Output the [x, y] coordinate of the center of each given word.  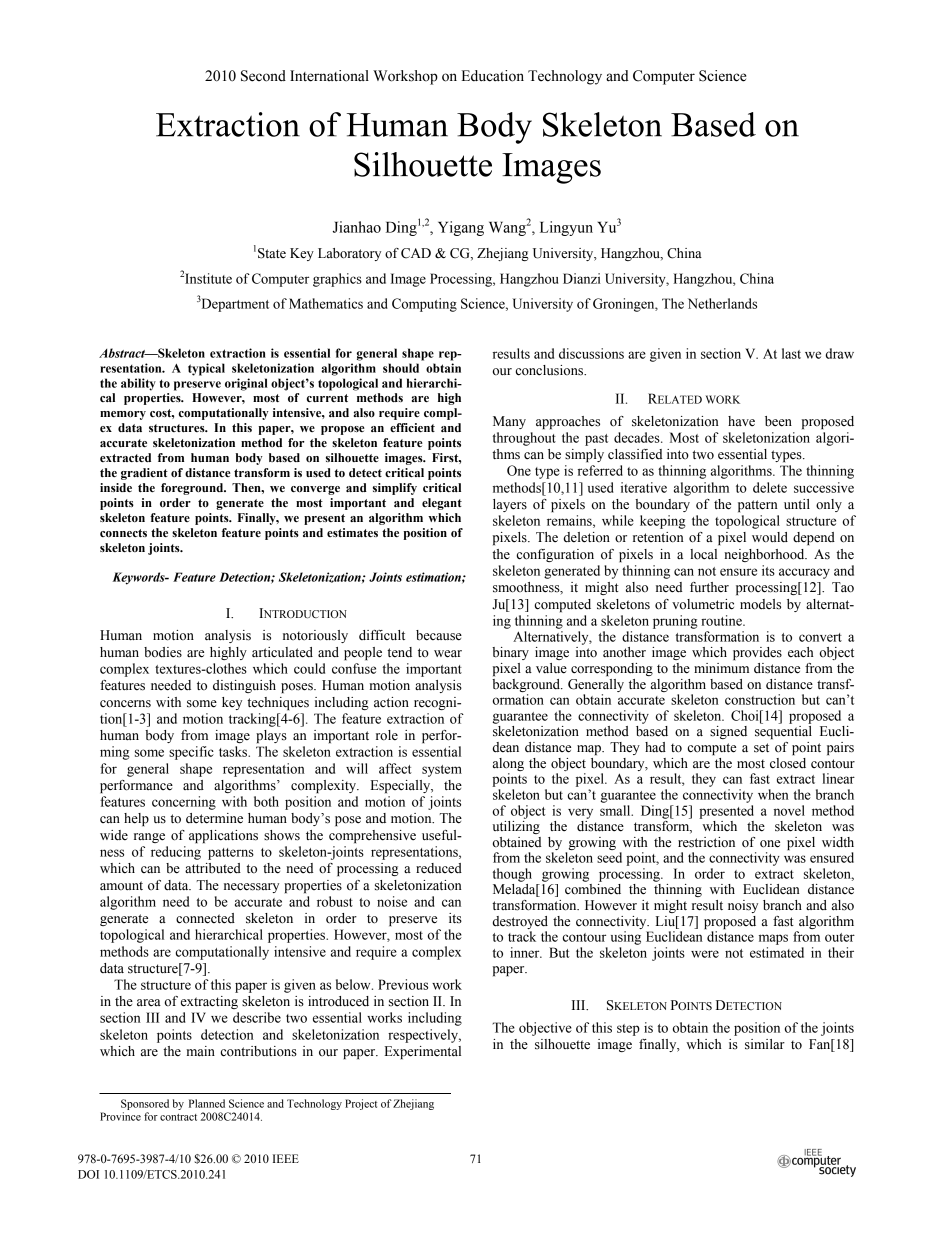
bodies [163, 652]
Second [263, 76]
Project [361, 1104]
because [439, 635]
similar [765, 1044]
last [791, 353]
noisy [743, 906]
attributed [213, 868]
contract [178, 1117]
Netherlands [722, 303]
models [760, 604]
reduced [439, 868]
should [401, 368]
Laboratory [349, 254]
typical [206, 369]
